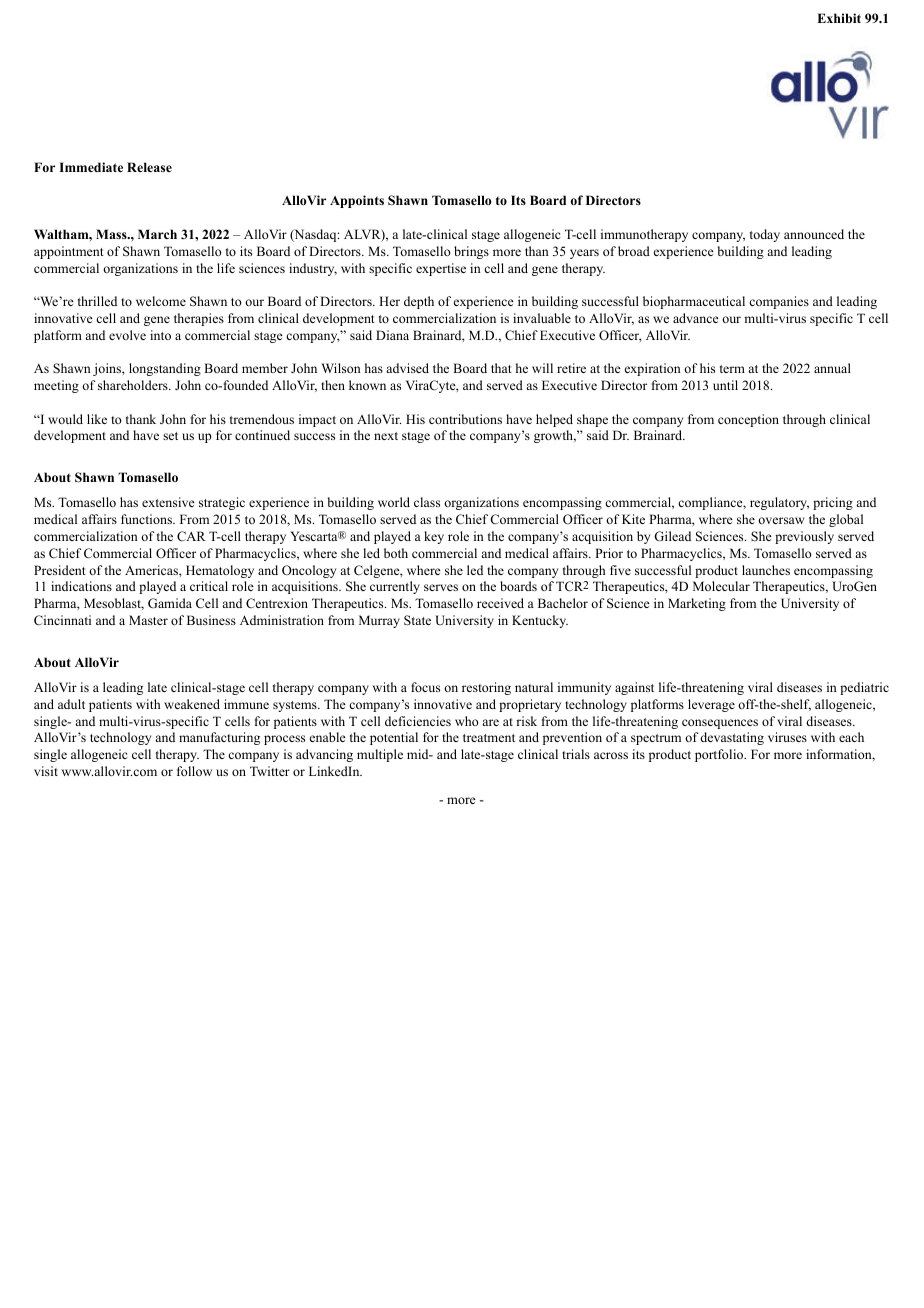 The height and width of the image is (1308, 924). What do you see at coordinates (81, 586) in the image?
I see `indications` at bounding box center [81, 586].
